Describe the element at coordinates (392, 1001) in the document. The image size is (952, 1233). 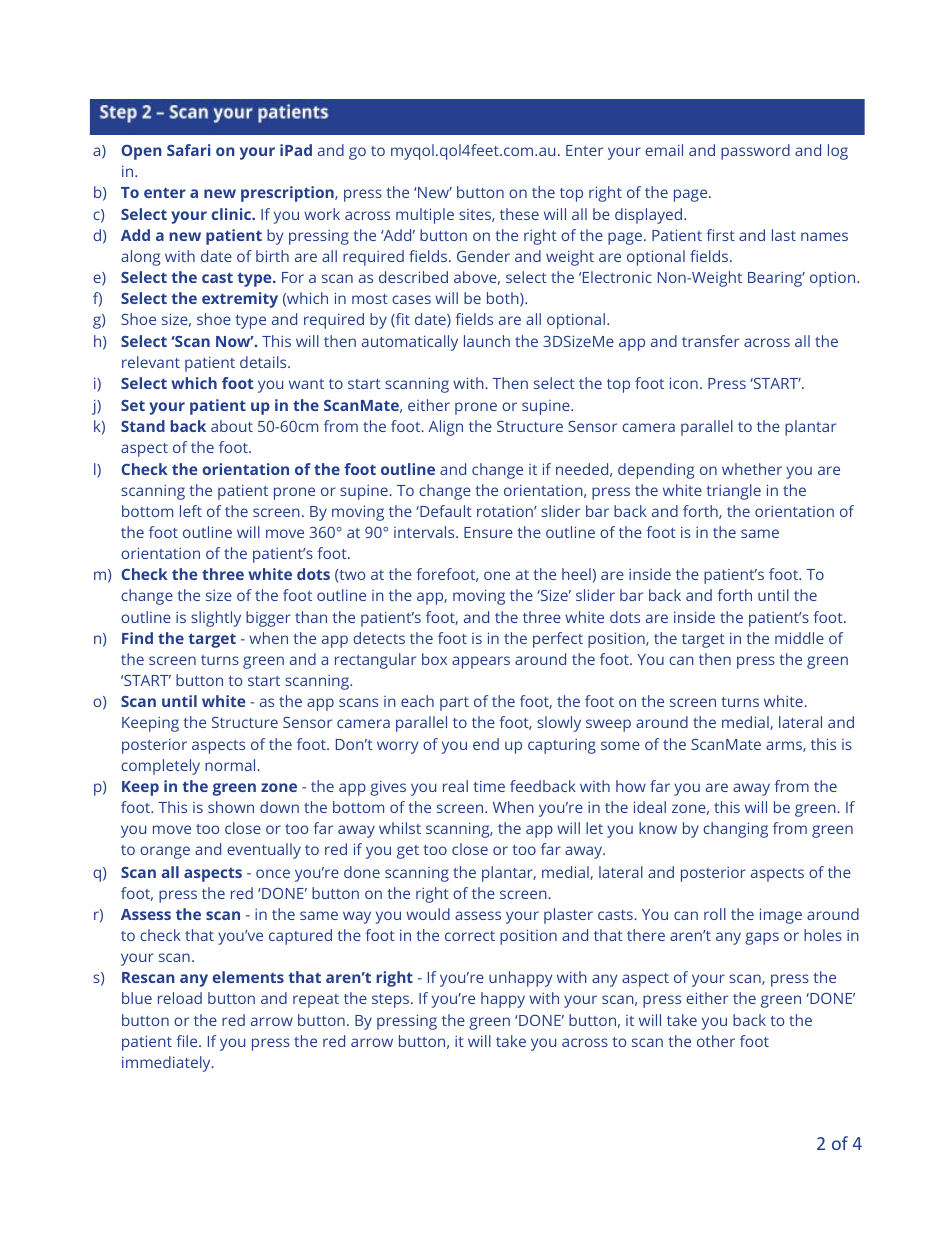
I see `steps` at that location.
